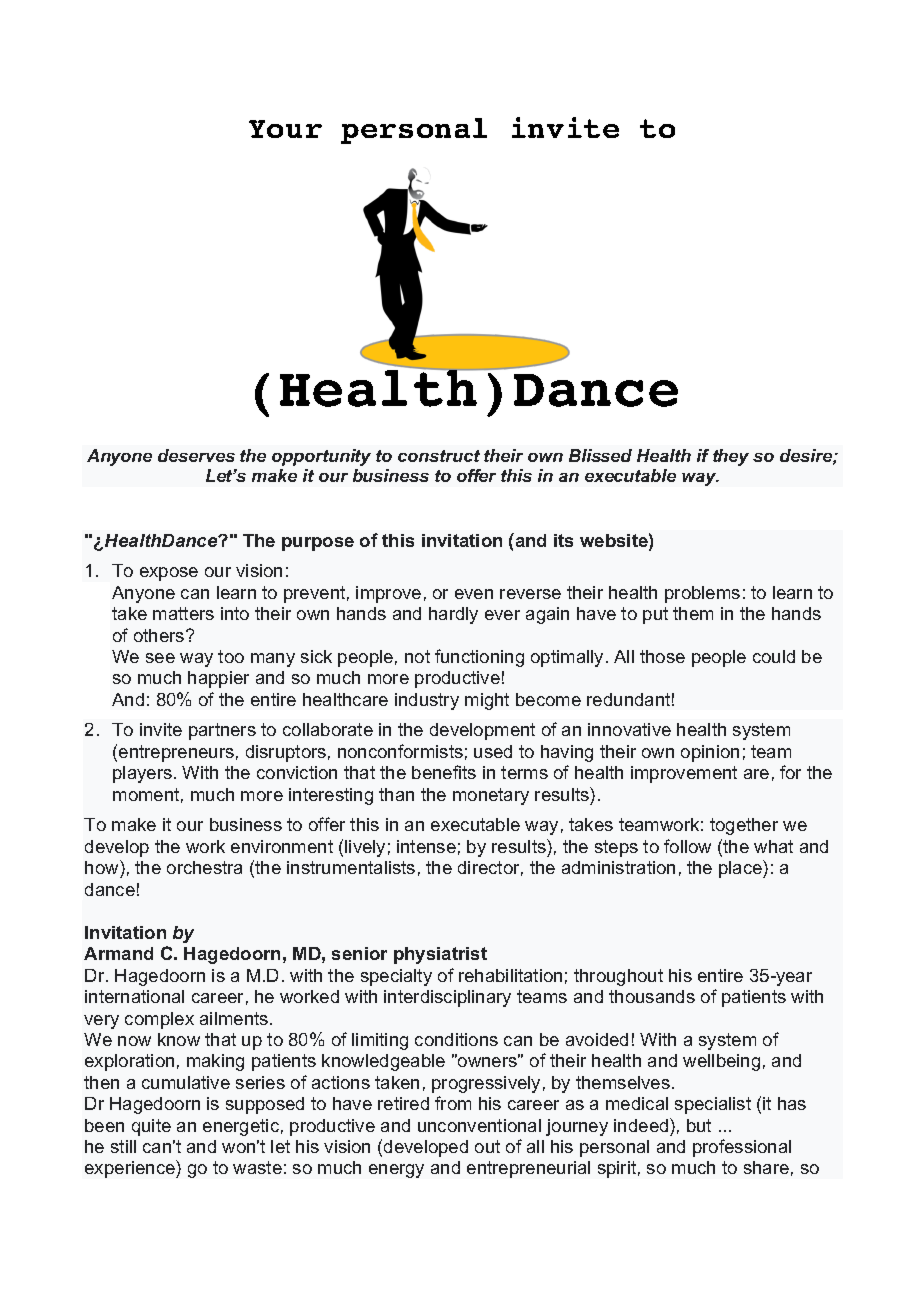 This screenshot has height=1308, width=924. Describe the element at coordinates (479, 1125) in the screenshot. I see `unconventional` at that location.
